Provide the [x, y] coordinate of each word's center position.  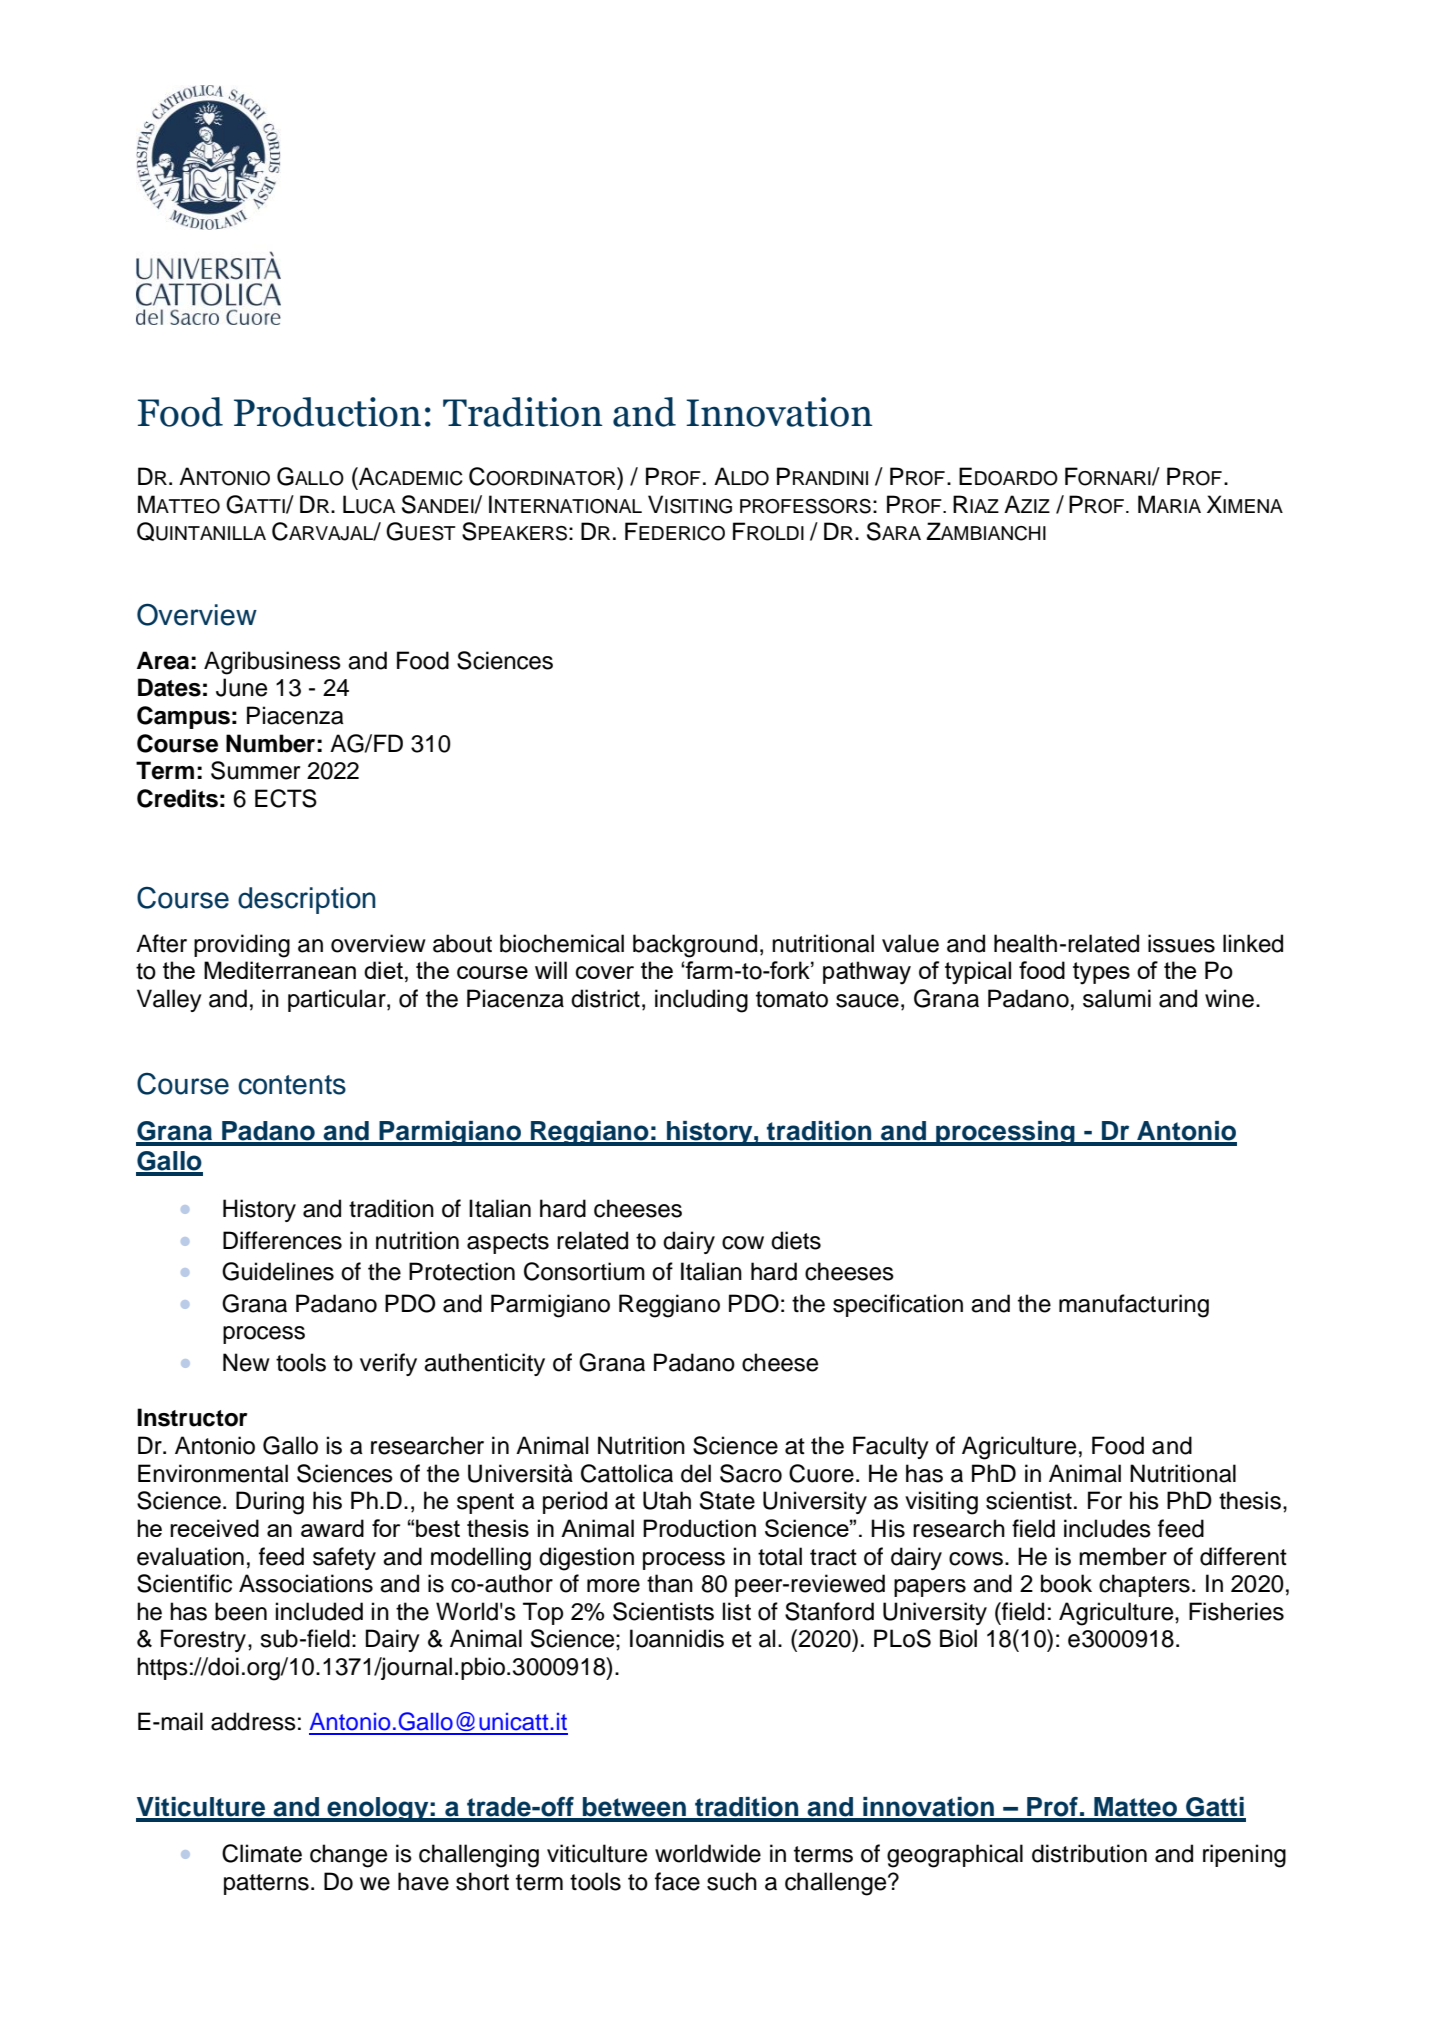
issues [1181, 943]
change [348, 1856]
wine [1229, 998]
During [270, 1503]
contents [292, 1085]
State [727, 1500]
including [701, 1001]
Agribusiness [272, 663]
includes [1107, 1528]
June [241, 687]
